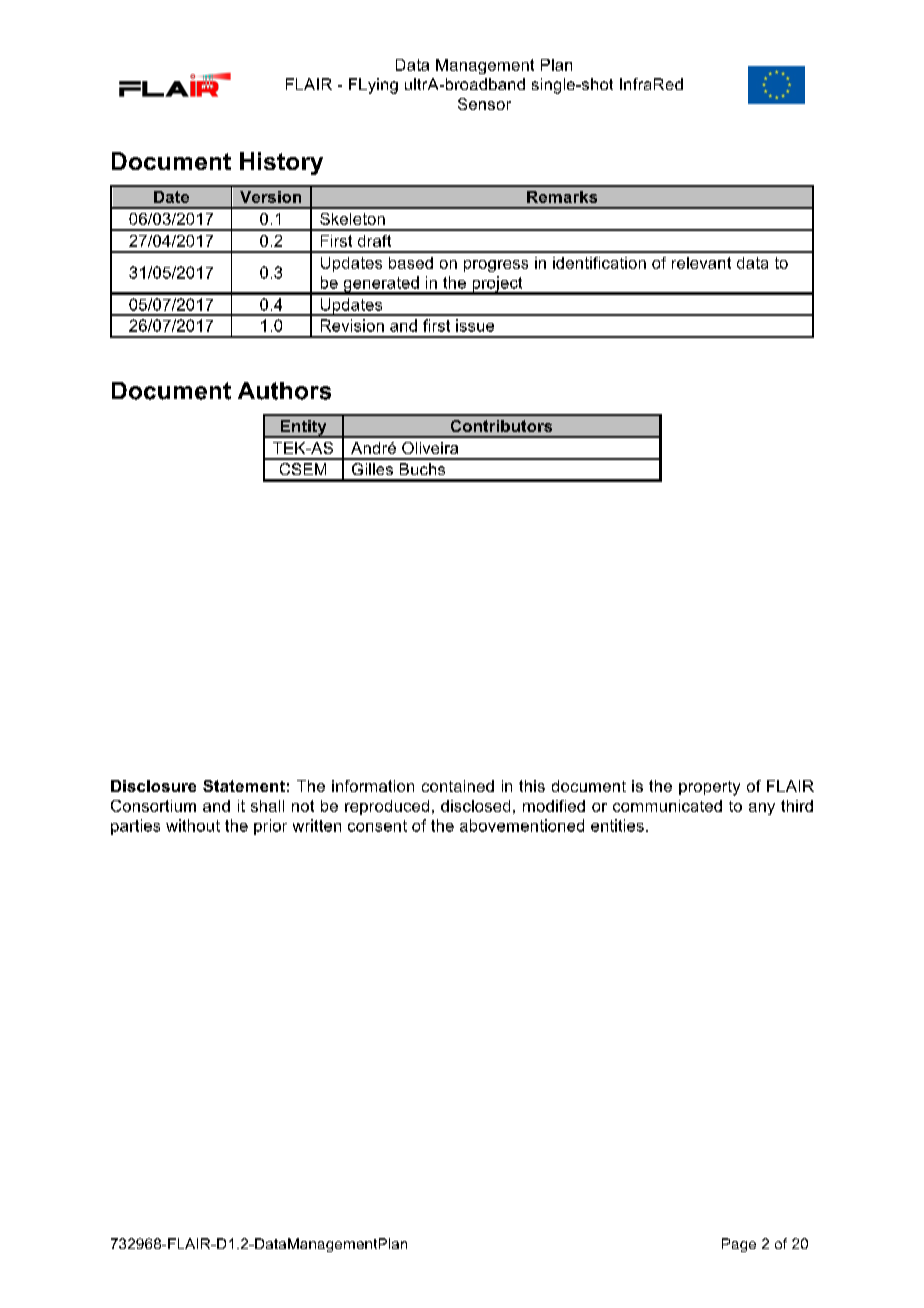 The width and height of the screenshot is (924, 1308). Describe the element at coordinates (739, 1245) in the screenshot. I see `Page` at that location.
